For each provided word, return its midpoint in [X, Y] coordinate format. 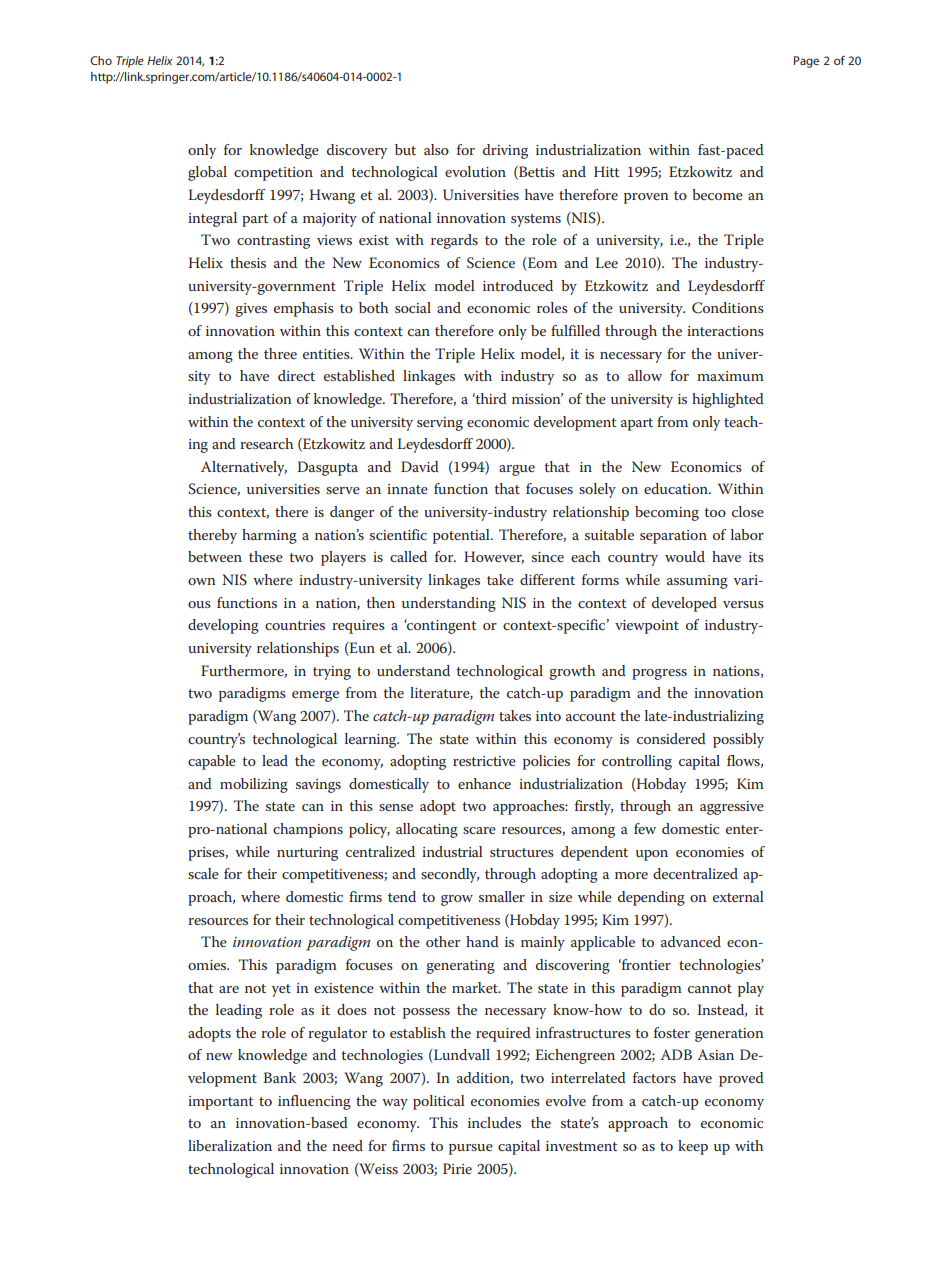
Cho [101, 60]
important [221, 1103]
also [436, 149]
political [439, 1102]
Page [806, 62]
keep [693, 1147]
